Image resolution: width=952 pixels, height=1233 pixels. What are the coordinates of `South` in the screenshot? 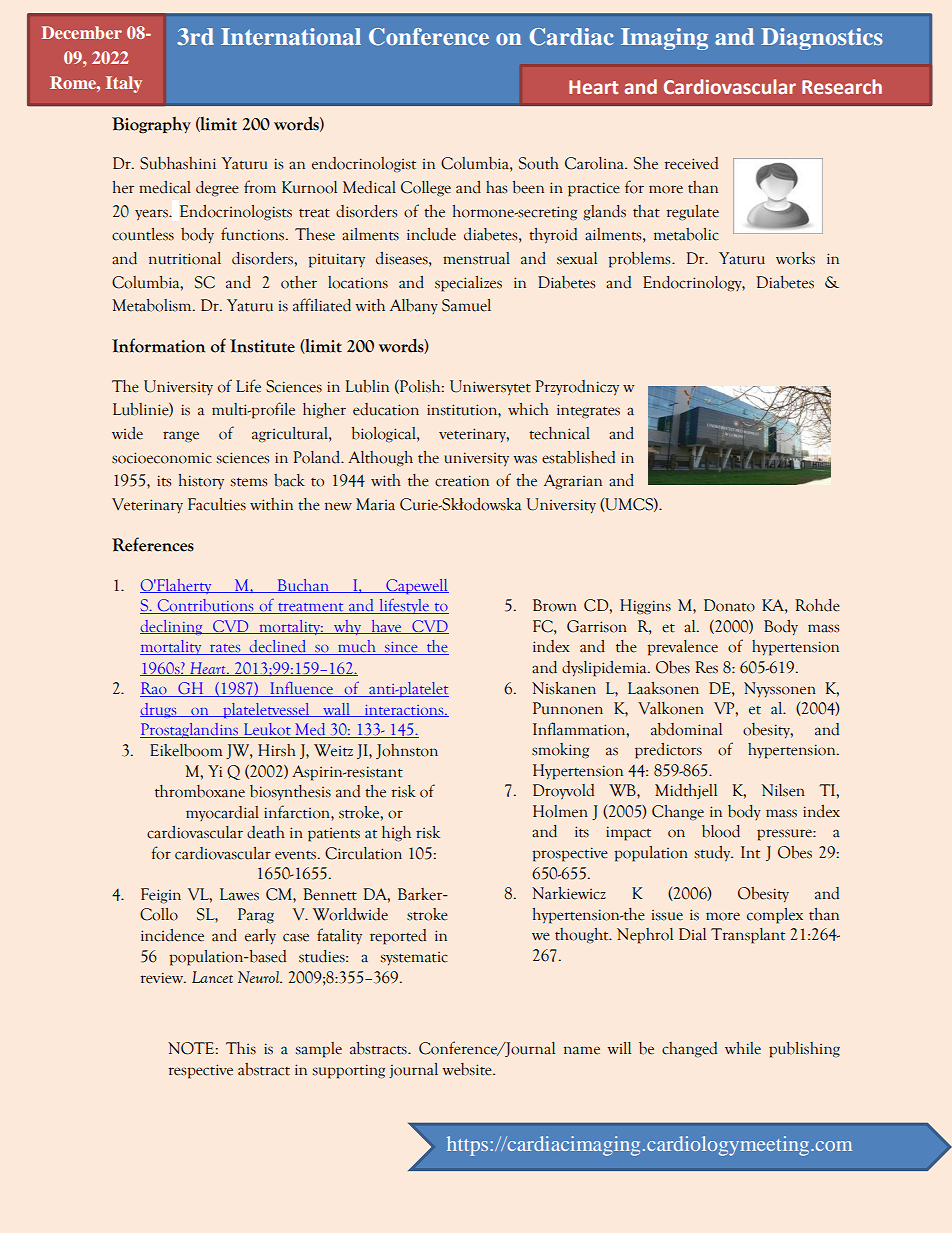 It's located at (539, 163).
